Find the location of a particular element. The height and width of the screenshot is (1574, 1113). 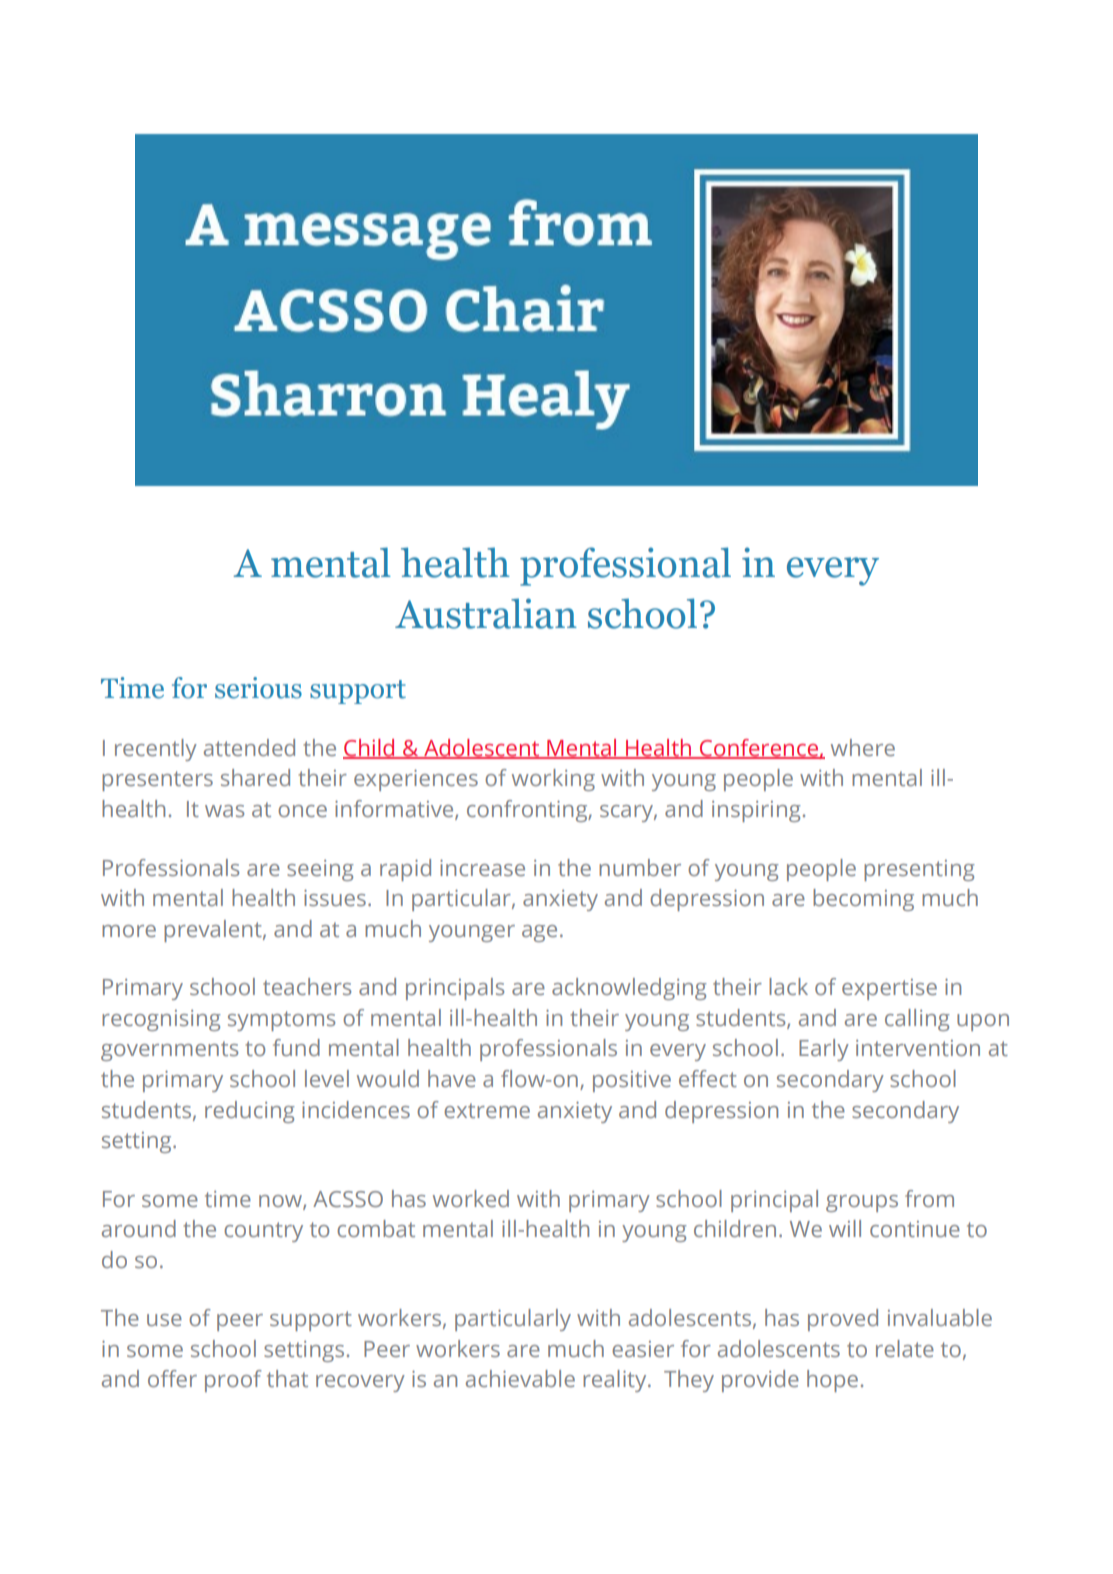

groups is located at coordinates (862, 1203).
